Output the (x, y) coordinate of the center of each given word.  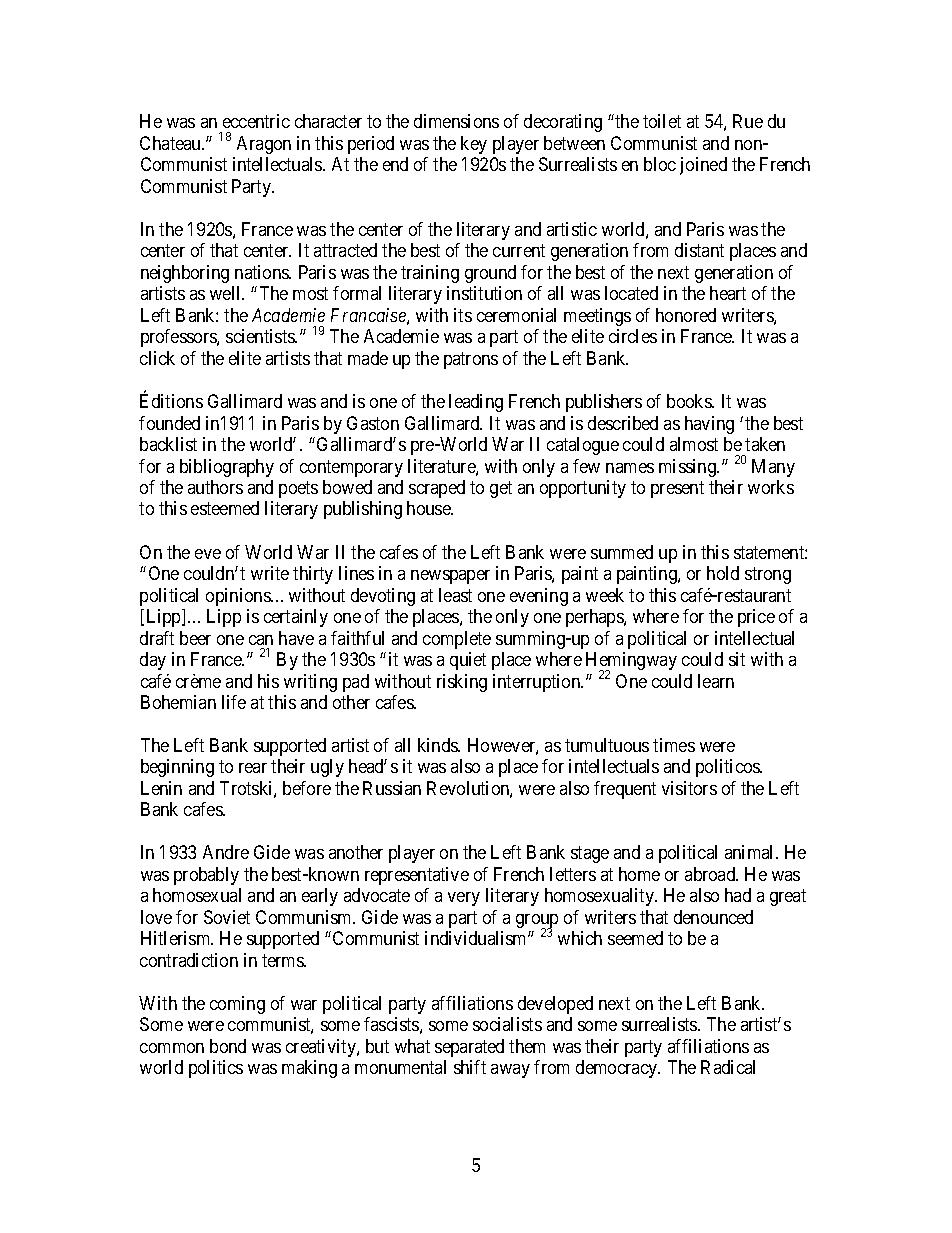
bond (228, 1046)
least (455, 595)
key (474, 145)
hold (723, 573)
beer (195, 638)
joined (703, 166)
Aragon (264, 145)
